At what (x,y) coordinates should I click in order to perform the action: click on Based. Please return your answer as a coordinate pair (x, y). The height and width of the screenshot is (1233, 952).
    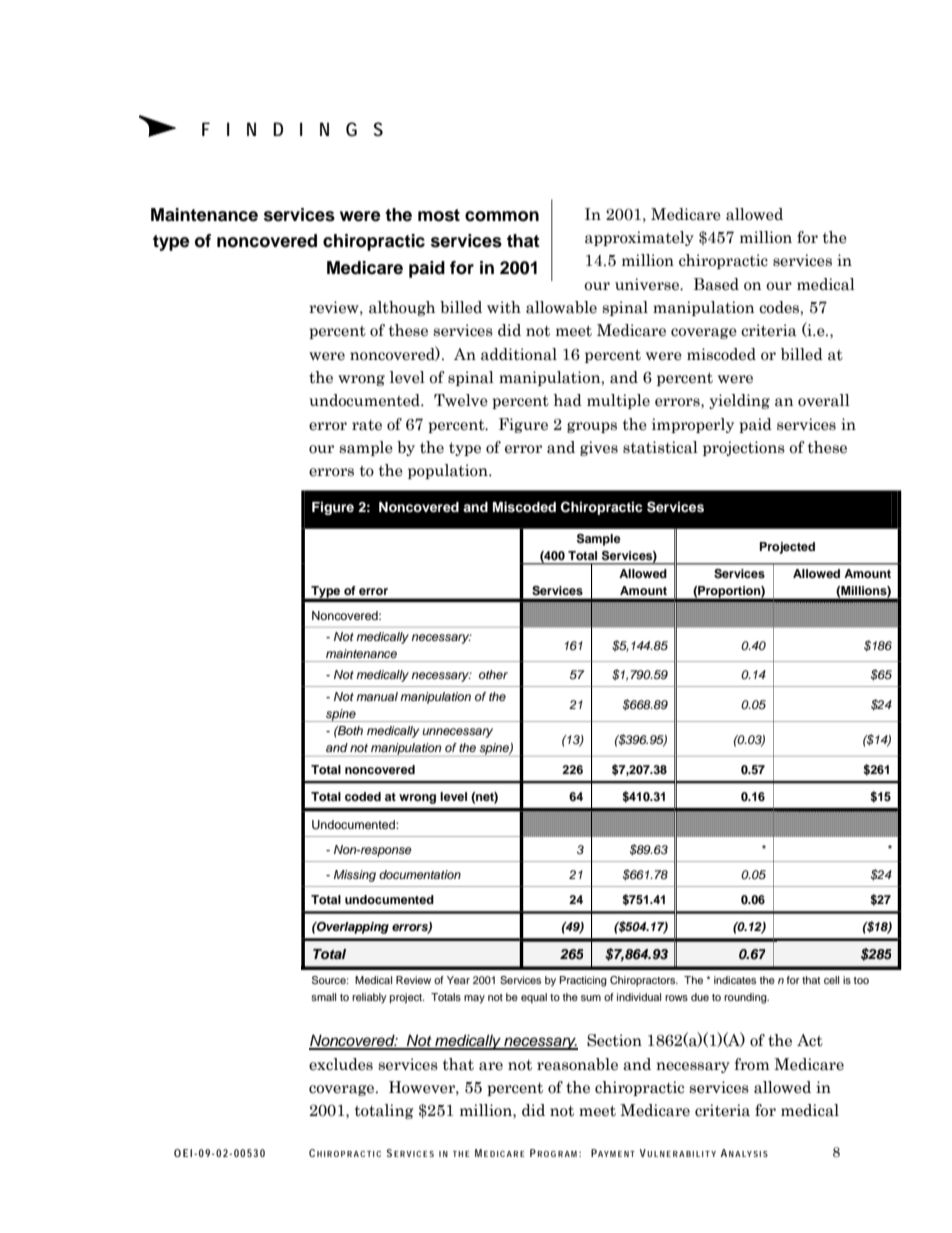
    Looking at the image, I should click on (716, 284).
